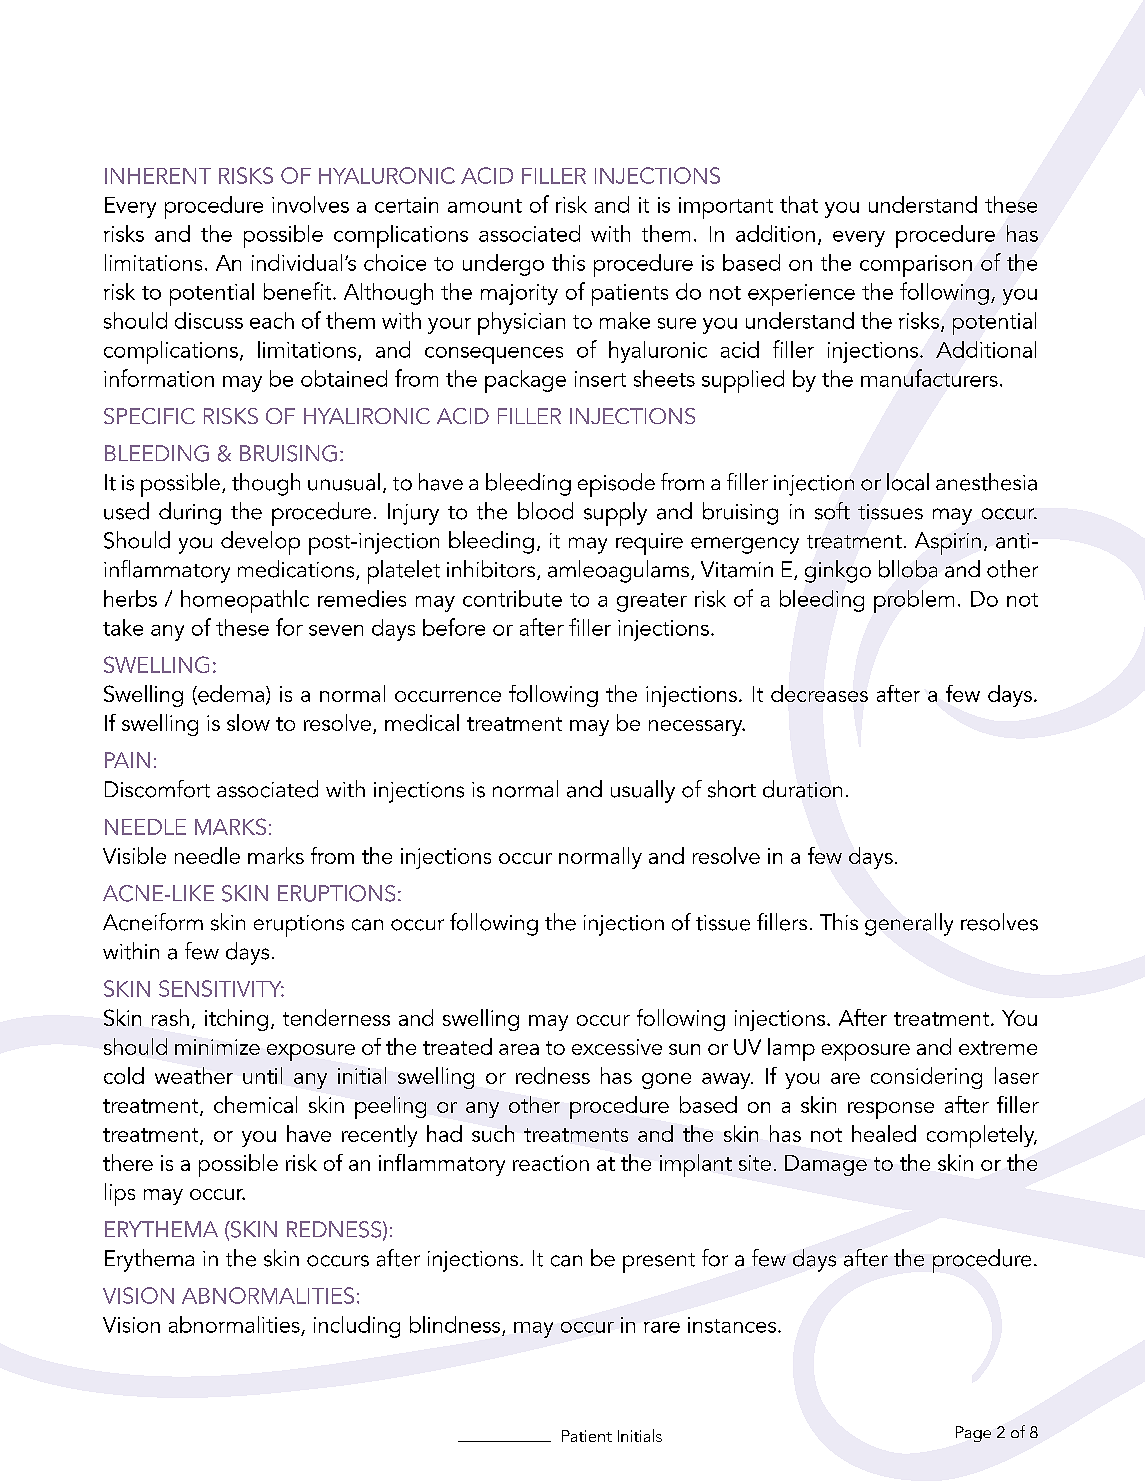 The image size is (1145, 1482). I want to click on problem, so click(914, 601).
